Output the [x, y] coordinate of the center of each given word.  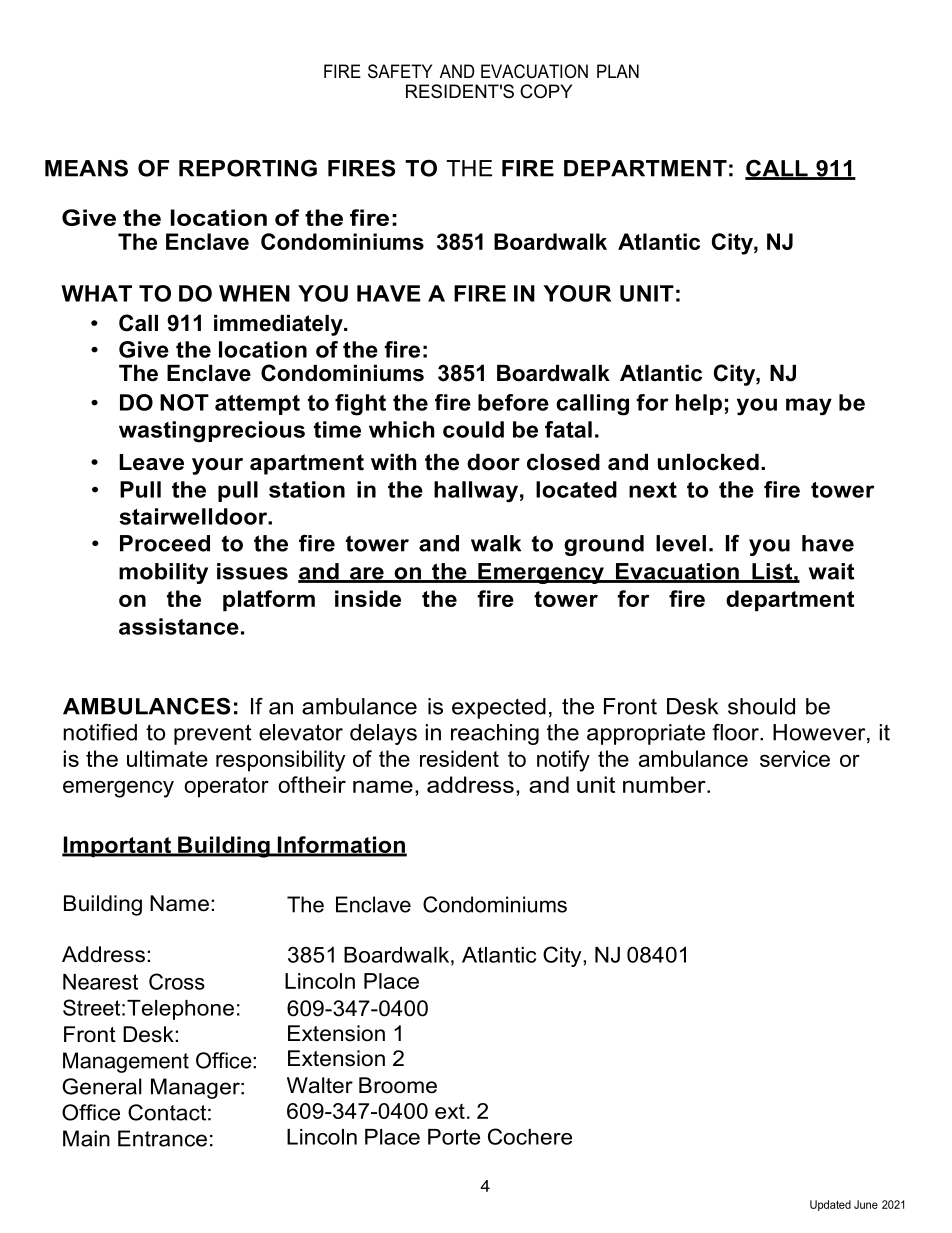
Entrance [162, 1138]
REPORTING [248, 168]
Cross [177, 981]
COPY [546, 91]
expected [499, 708]
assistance [179, 626]
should [761, 706]
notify [563, 761]
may [809, 407]
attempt [257, 405]
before [513, 402]
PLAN [618, 71]
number [665, 784]
